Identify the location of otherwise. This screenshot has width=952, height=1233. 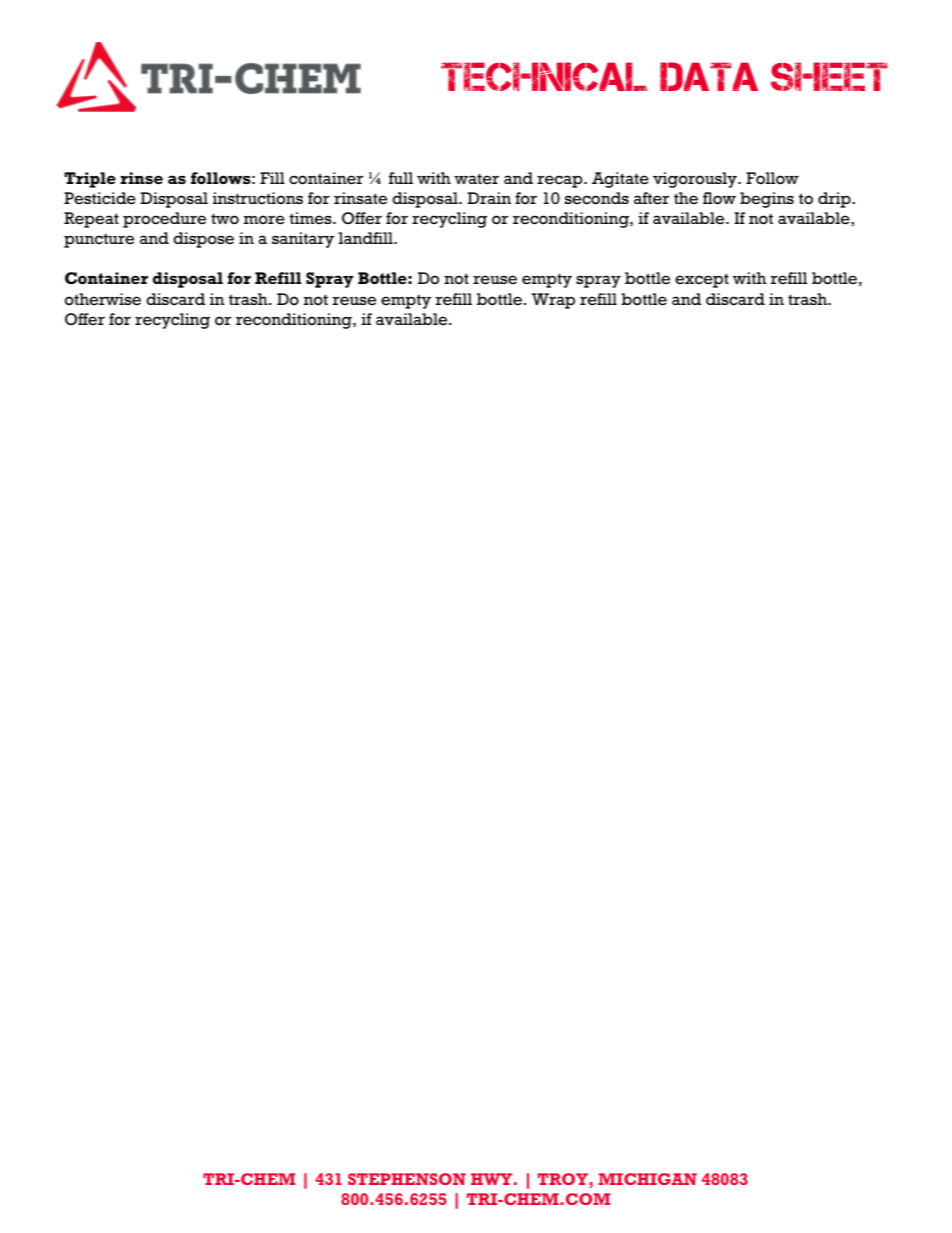
(103, 299).
